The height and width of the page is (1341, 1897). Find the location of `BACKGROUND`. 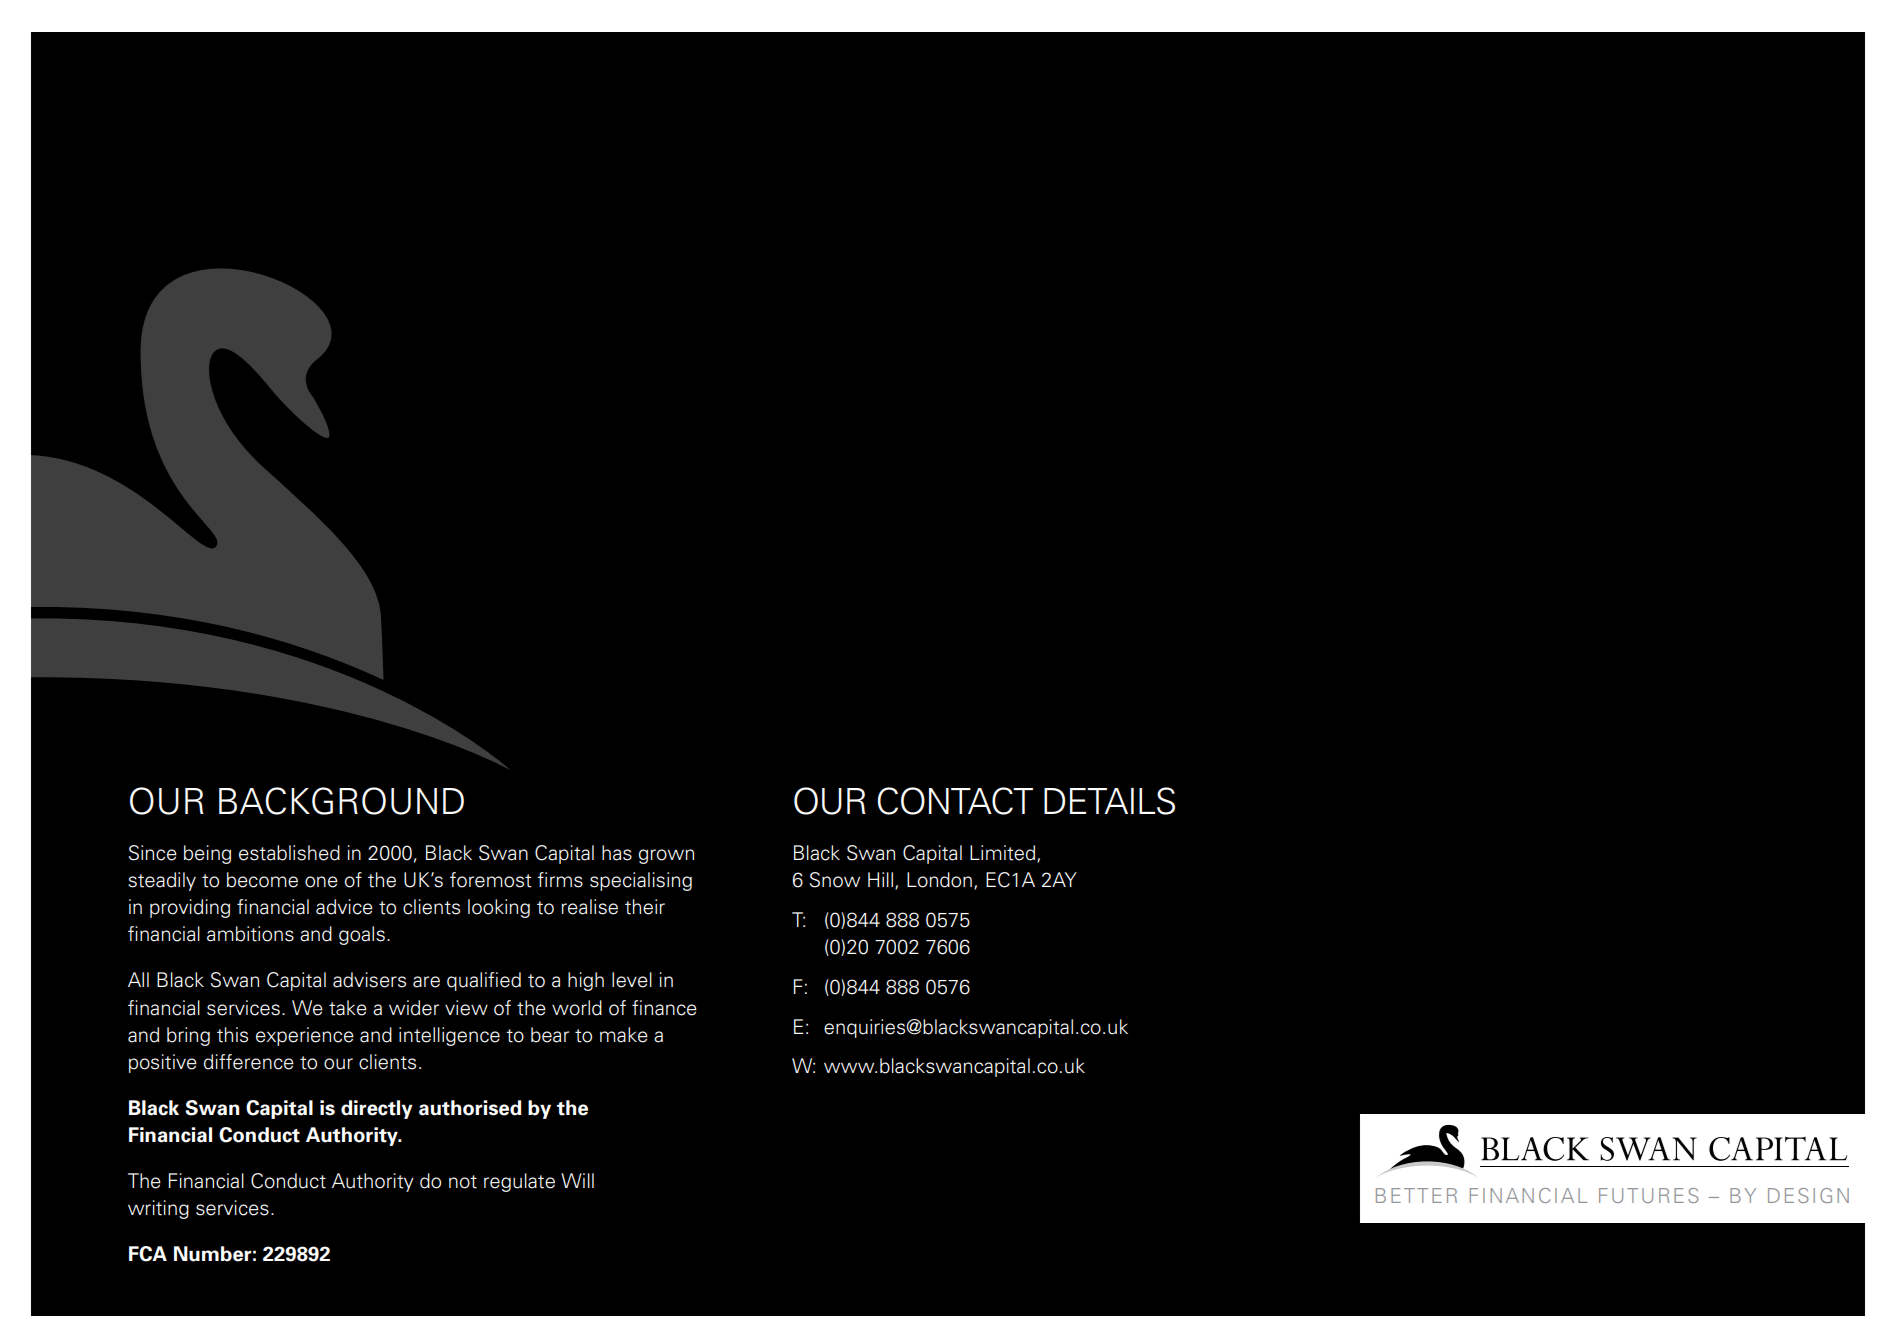

BACKGROUND is located at coordinates (341, 801).
